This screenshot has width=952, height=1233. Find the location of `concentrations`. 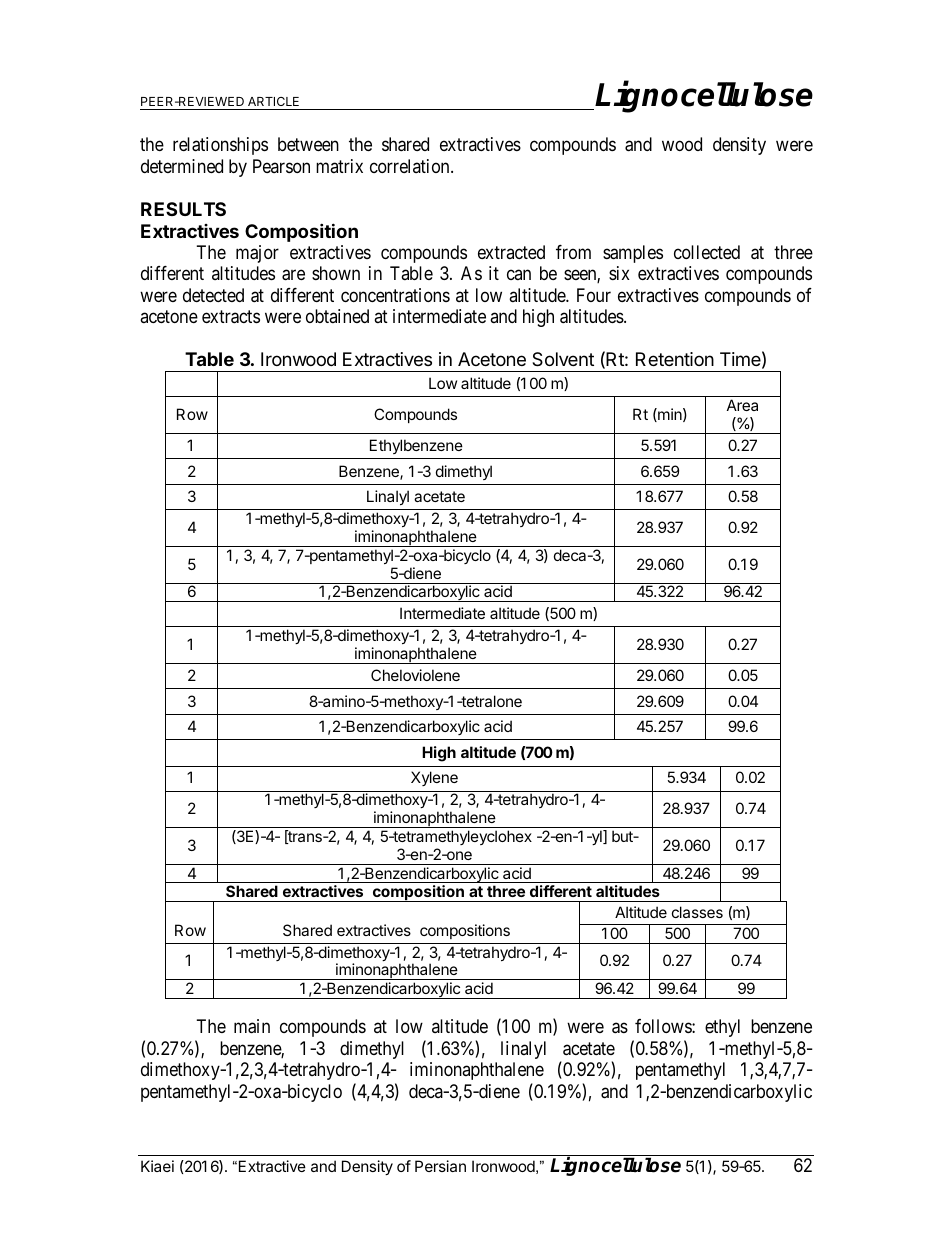

concentrations is located at coordinates (395, 295).
